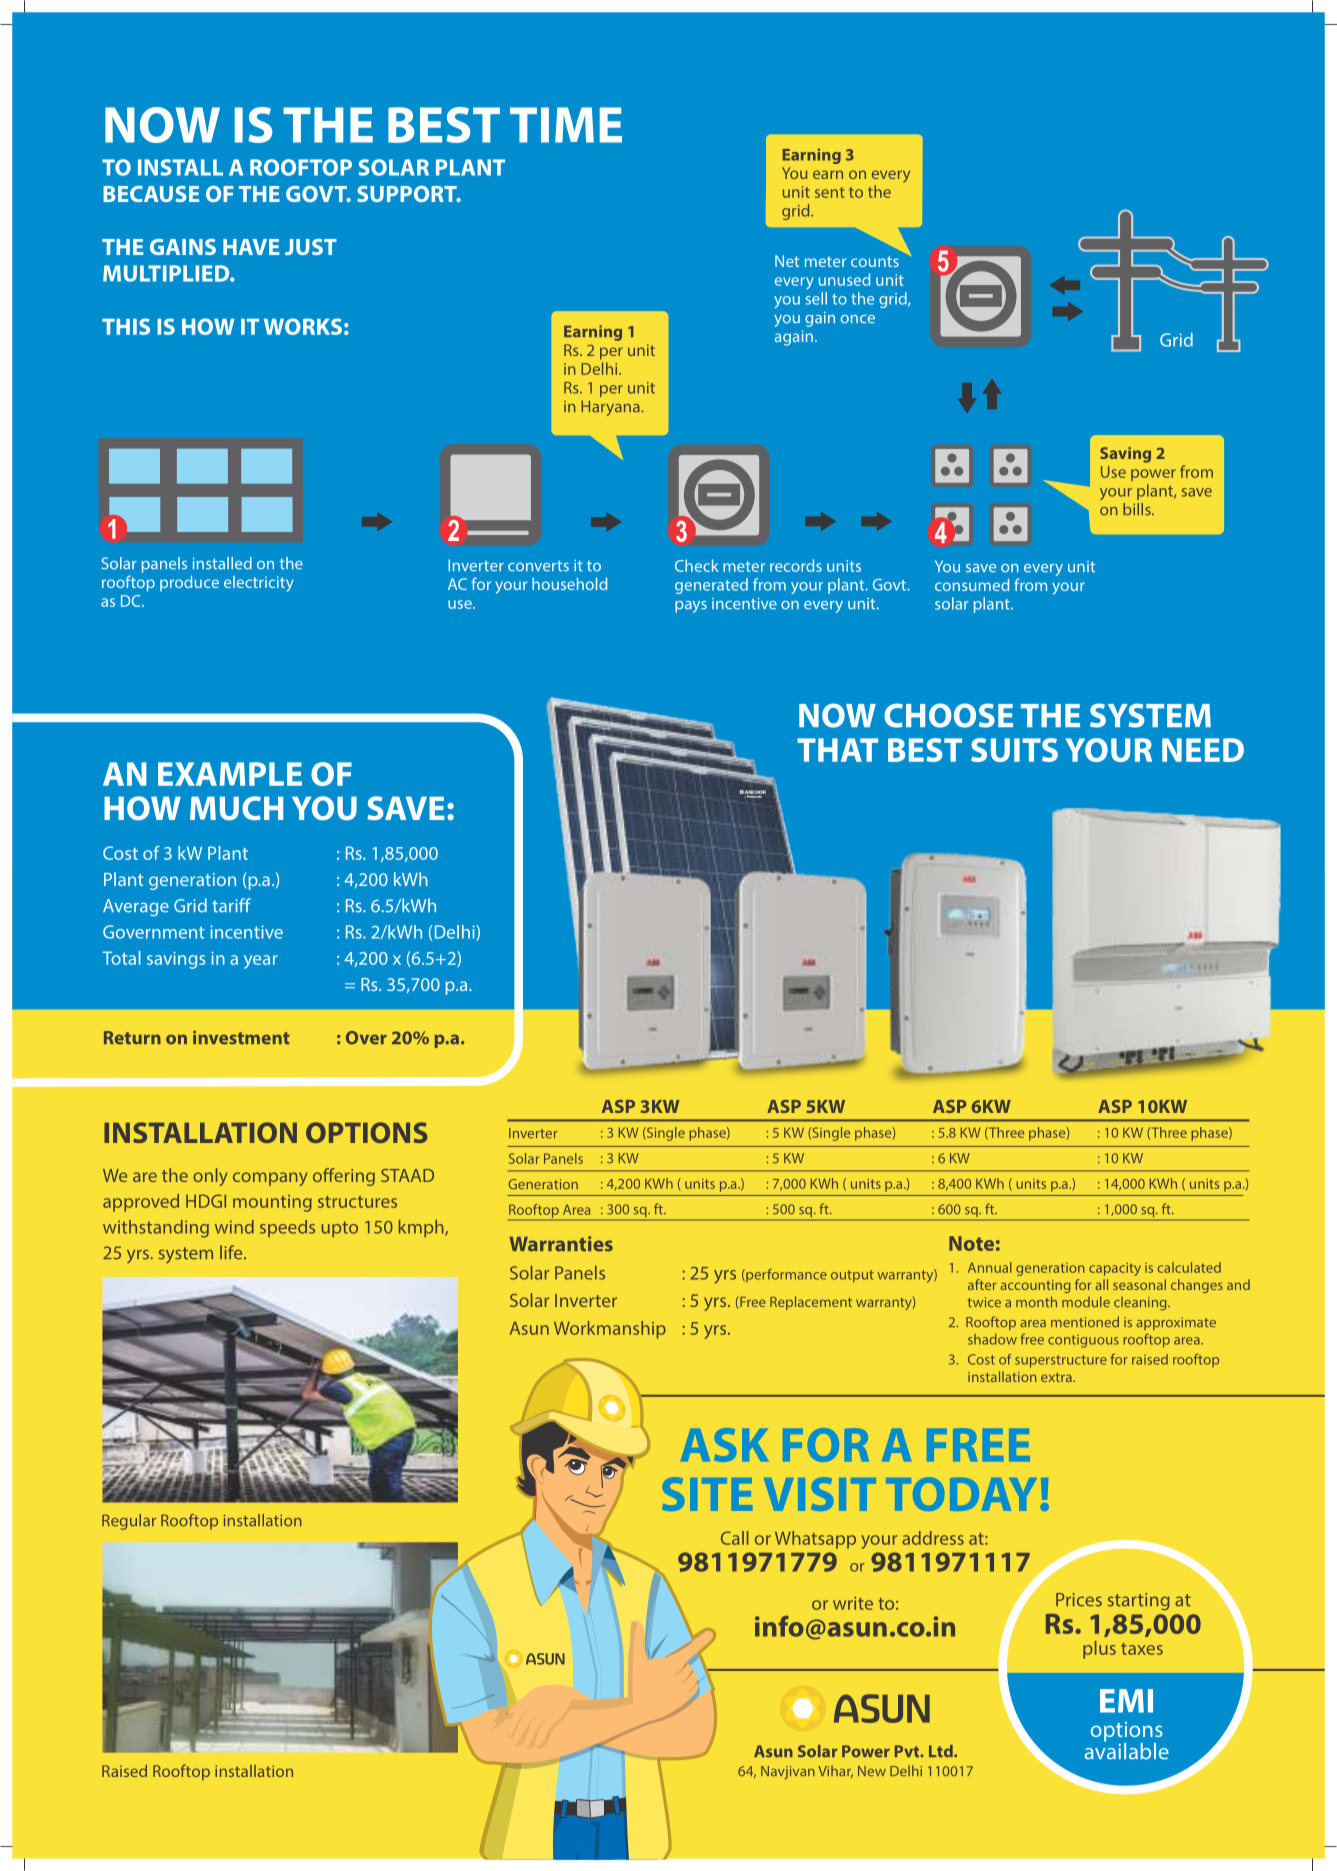 This screenshot has width=1337, height=1871. What do you see at coordinates (1138, 509) in the screenshot?
I see `bills` at bounding box center [1138, 509].
